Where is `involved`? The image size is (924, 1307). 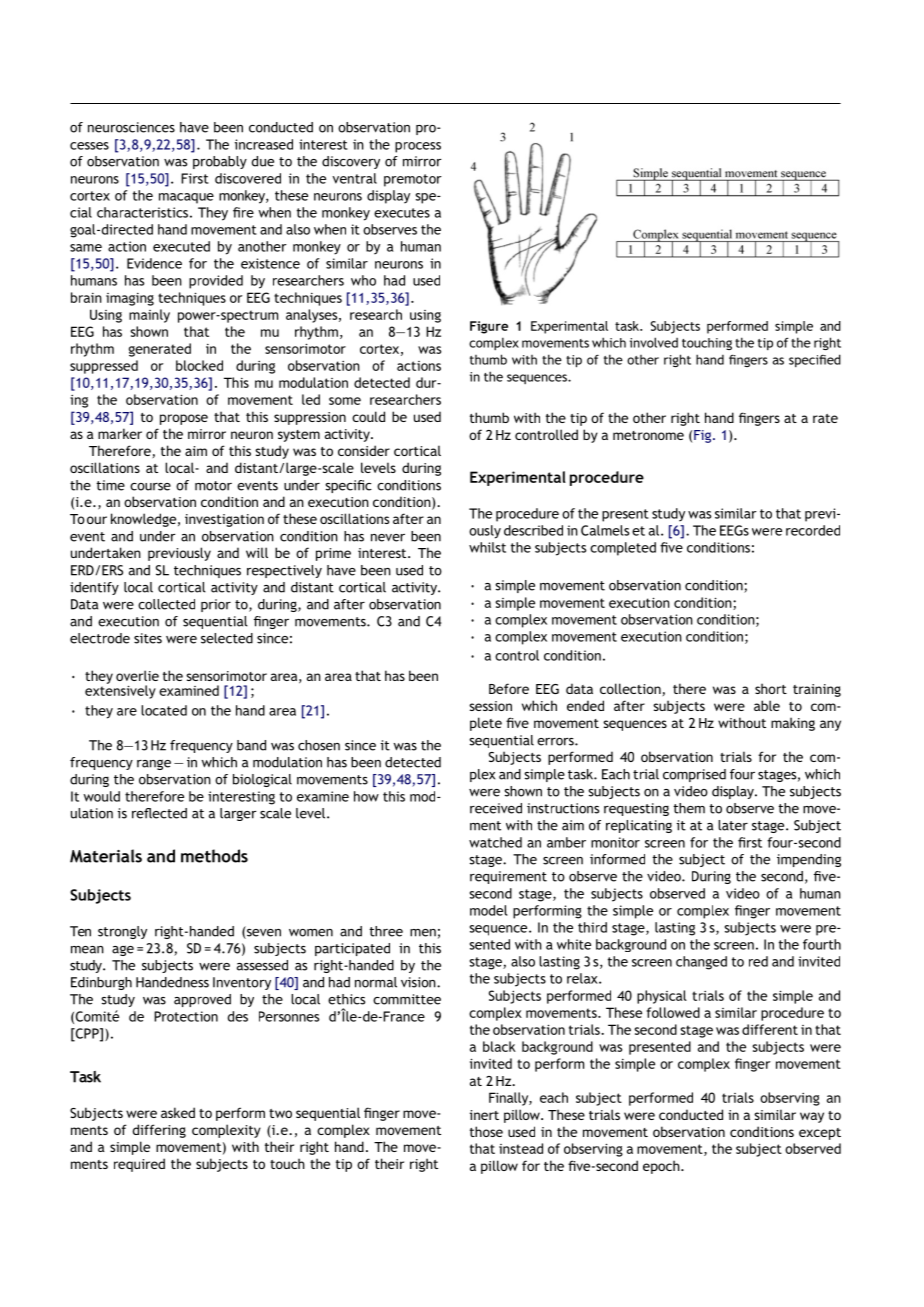 involved is located at coordinates (654, 342).
